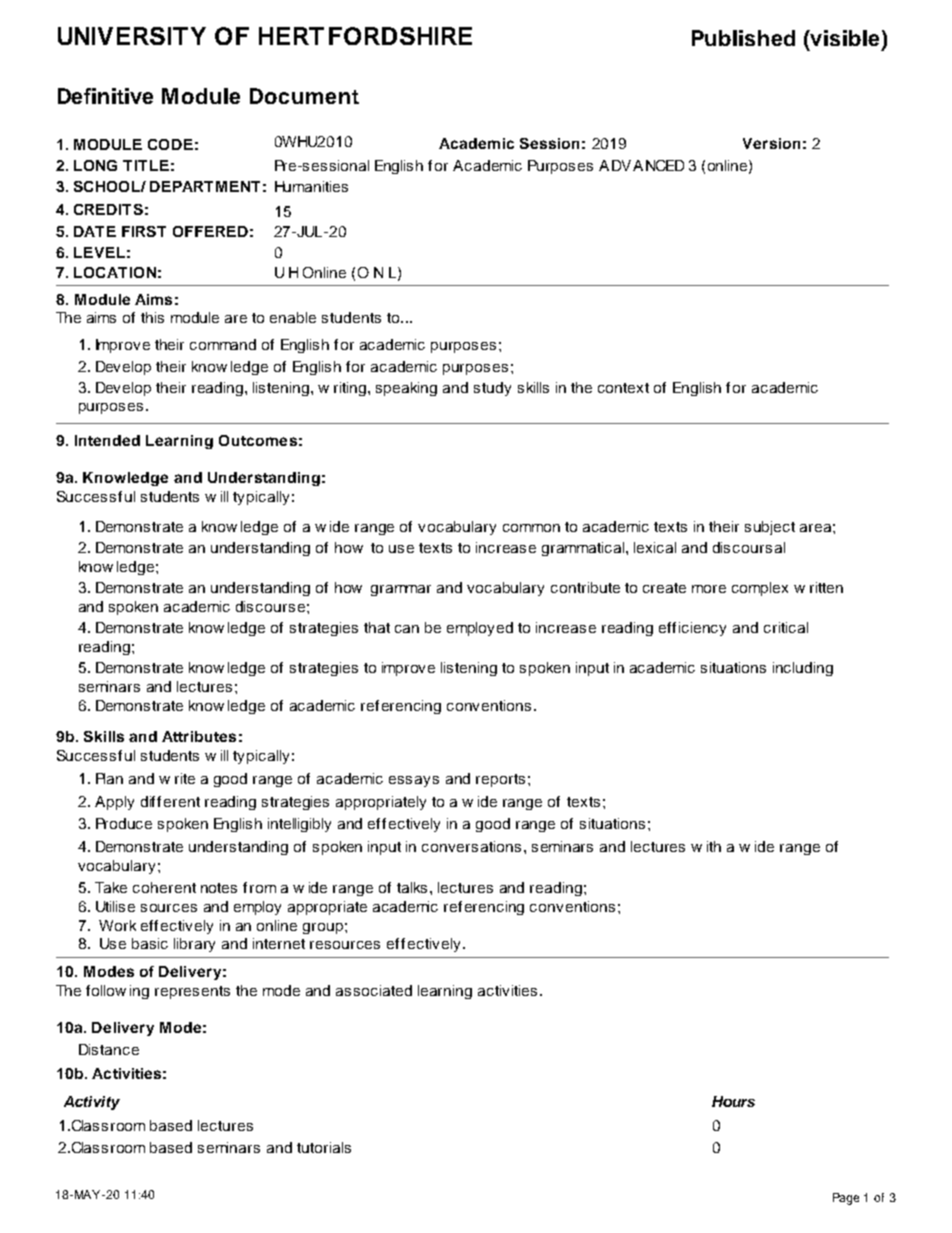 This image has height=1233, width=952. What do you see at coordinates (365, 36) in the image?
I see `HERTFORDSHIRE` at bounding box center [365, 36].
